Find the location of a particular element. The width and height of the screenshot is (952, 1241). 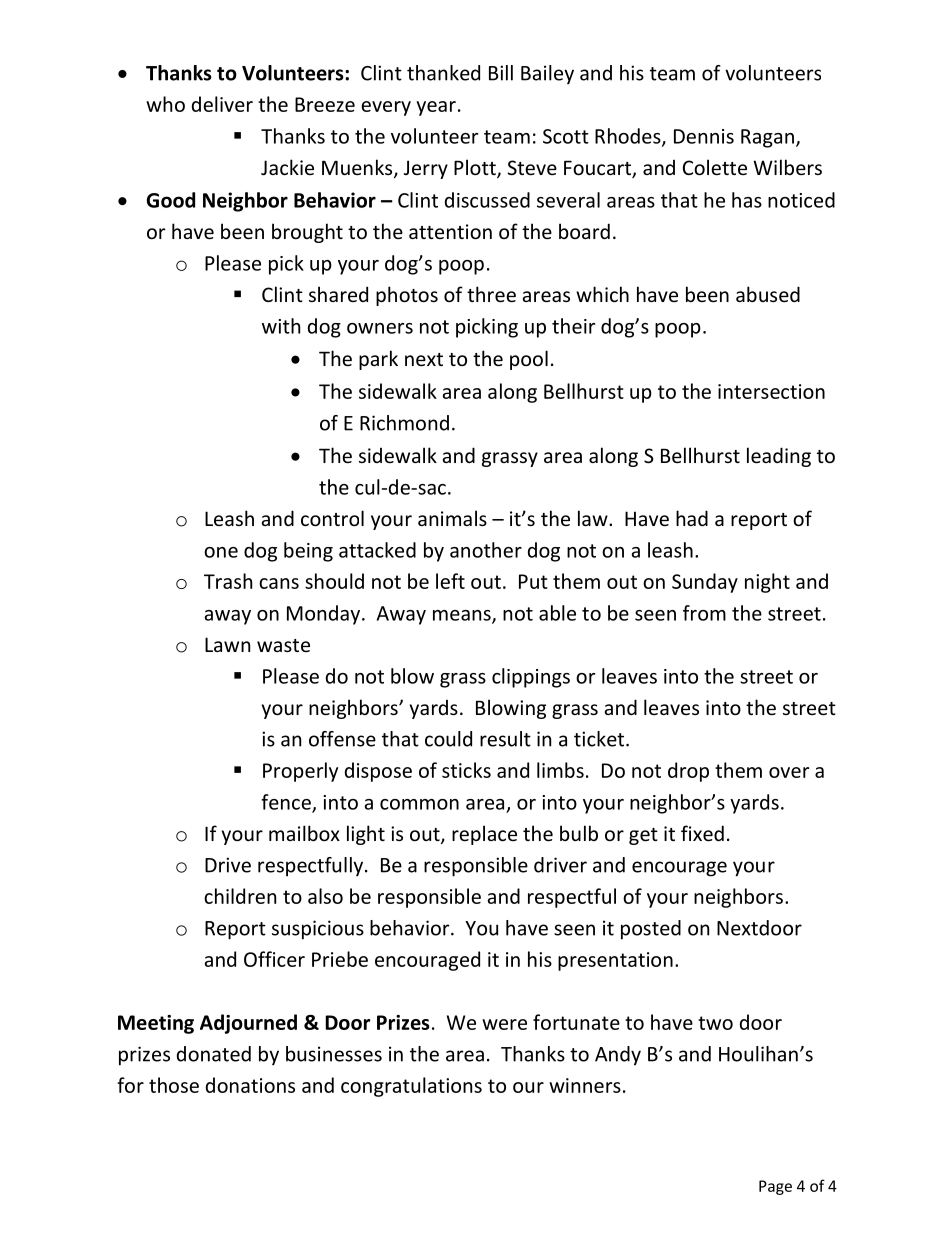

Lawn is located at coordinates (227, 644).
